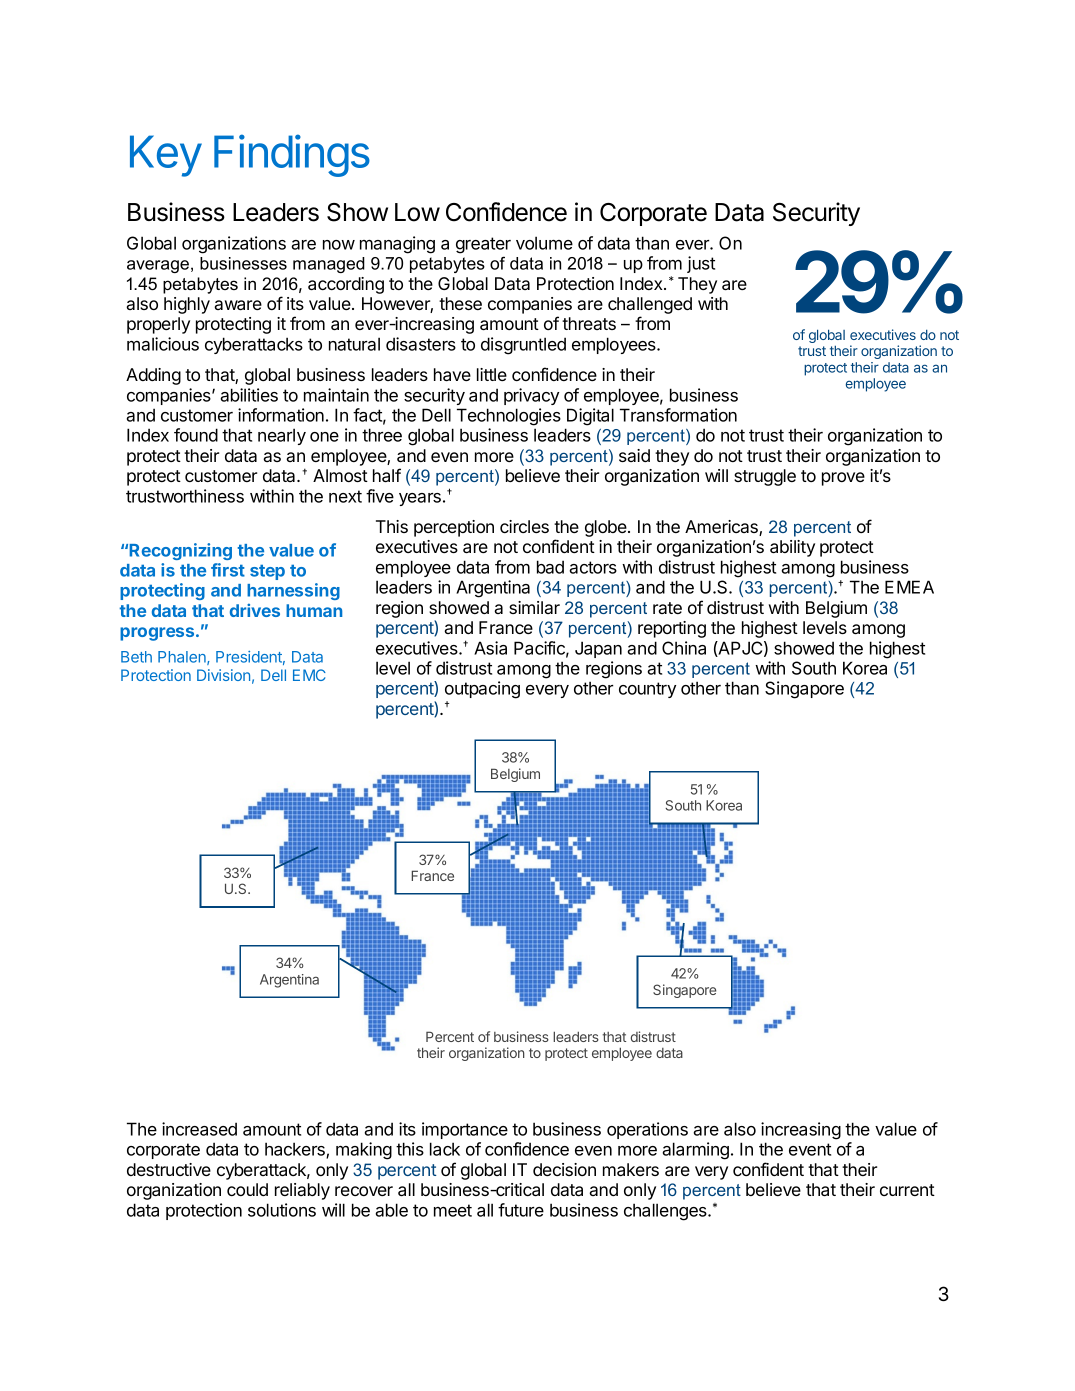 This screenshot has height=1391, width=1075. I want to click on decision, so click(564, 1169).
